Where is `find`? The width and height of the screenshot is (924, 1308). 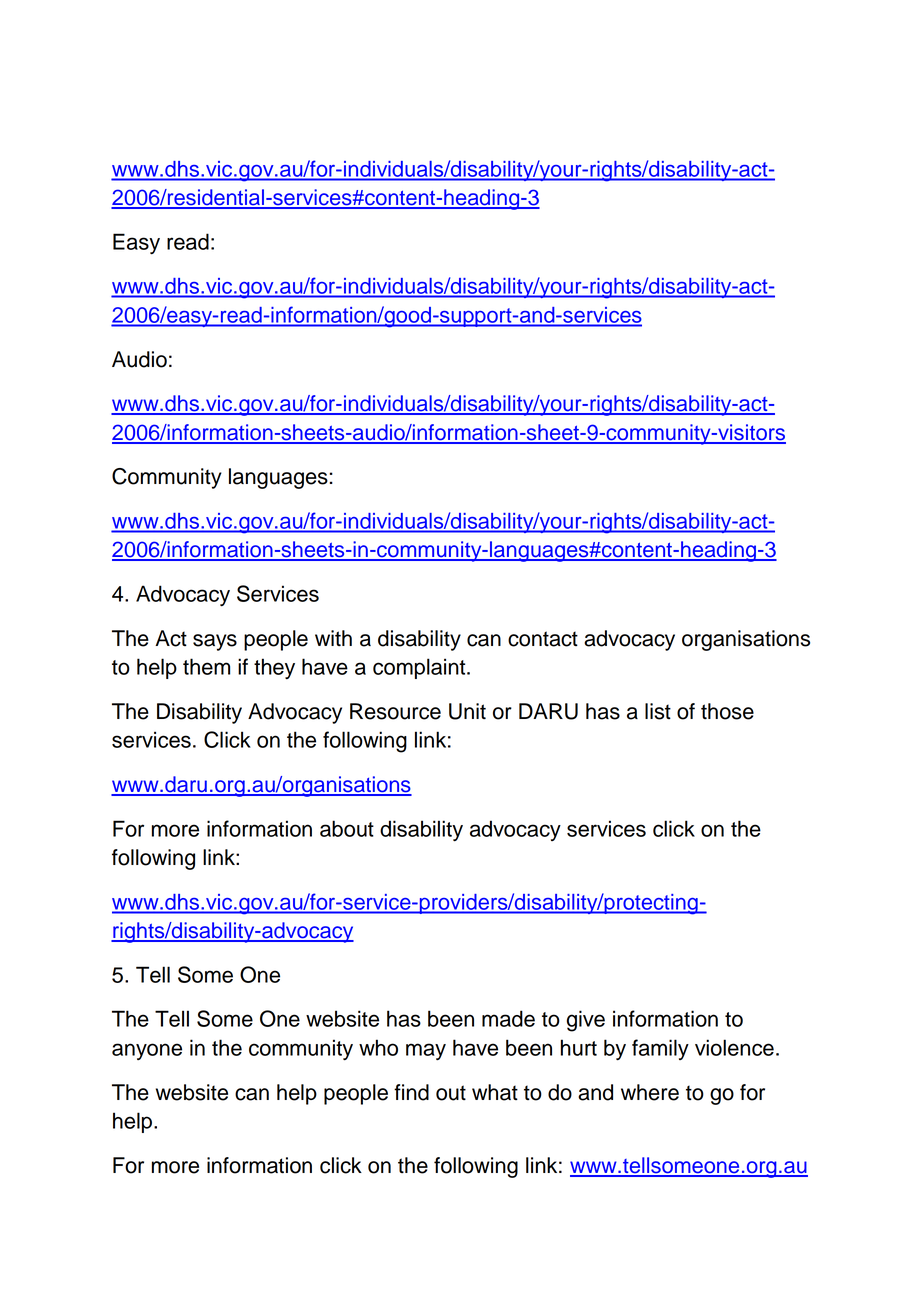 find is located at coordinates (411, 1092).
